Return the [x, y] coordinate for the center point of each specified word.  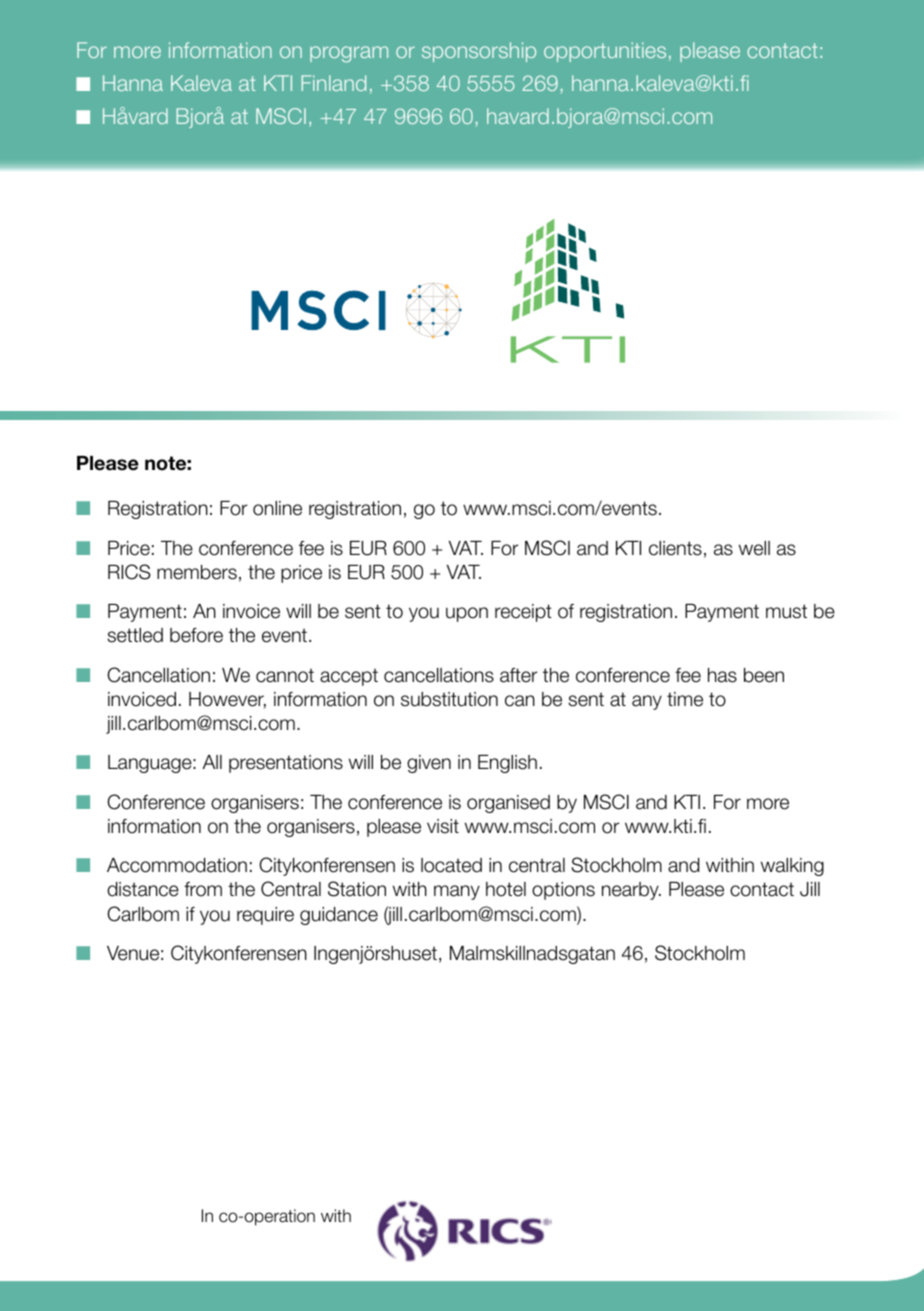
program [349, 54]
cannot [285, 675]
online [277, 508]
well [754, 548]
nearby [631, 891]
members [197, 572]
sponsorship [479, 52]
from [203, 889]
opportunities [605, 52]
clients [675, 548]
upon [467, 614]
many [457, 892]
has [722, 675]
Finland [334, 83]
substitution [449, 699]
